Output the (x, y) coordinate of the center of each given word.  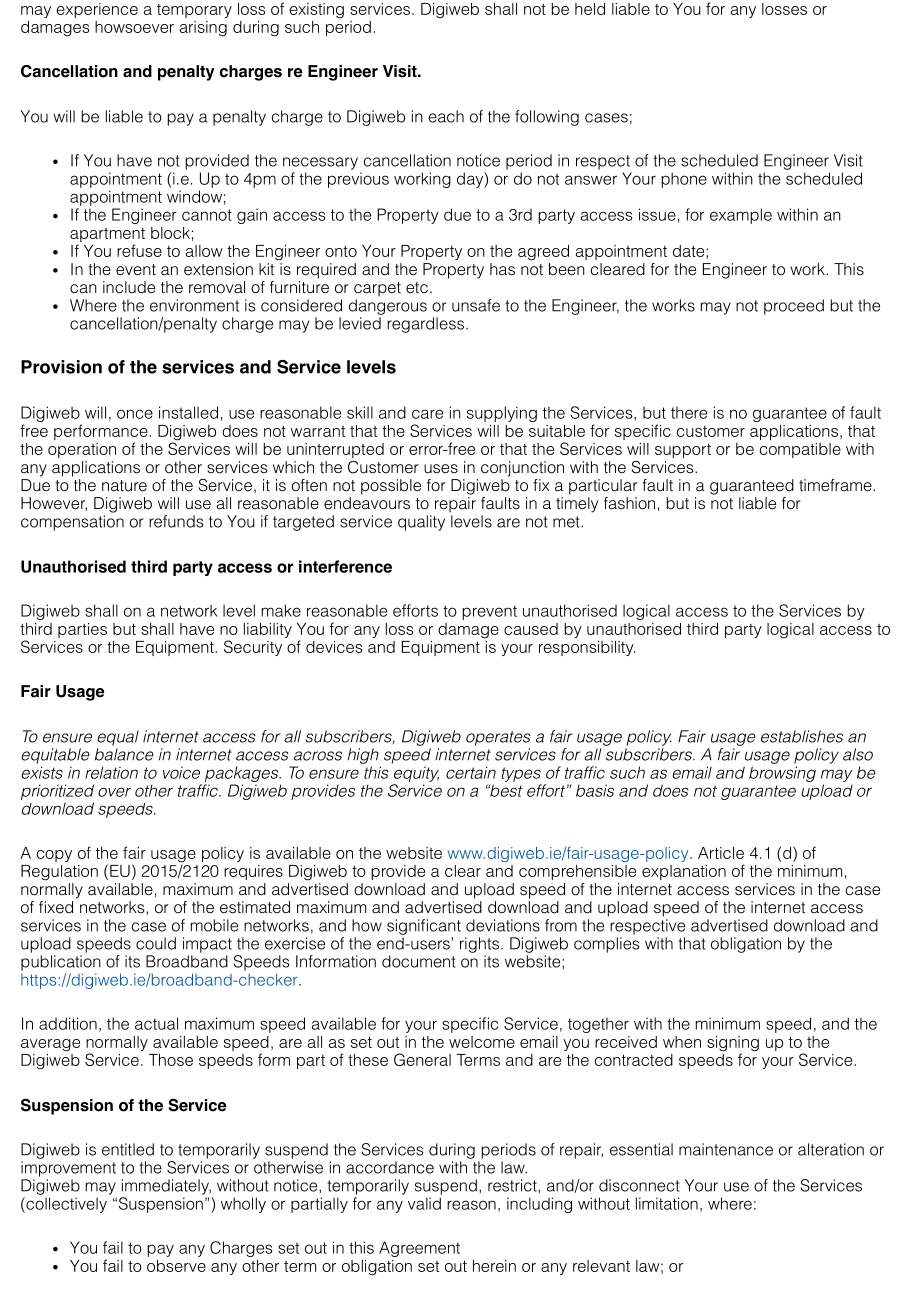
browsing (782, 774)
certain (471, 772)
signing (733, 1045)
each (446, 116)
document (419, 961)
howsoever (134, 27)
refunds (176, 521)
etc (417, 288)
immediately (166, 1187)
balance (124, 754)
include (129, 287)
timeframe (836, 485)
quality (421, 523)
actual (156, 1023)
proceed (794, 307)
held (590, 9)
